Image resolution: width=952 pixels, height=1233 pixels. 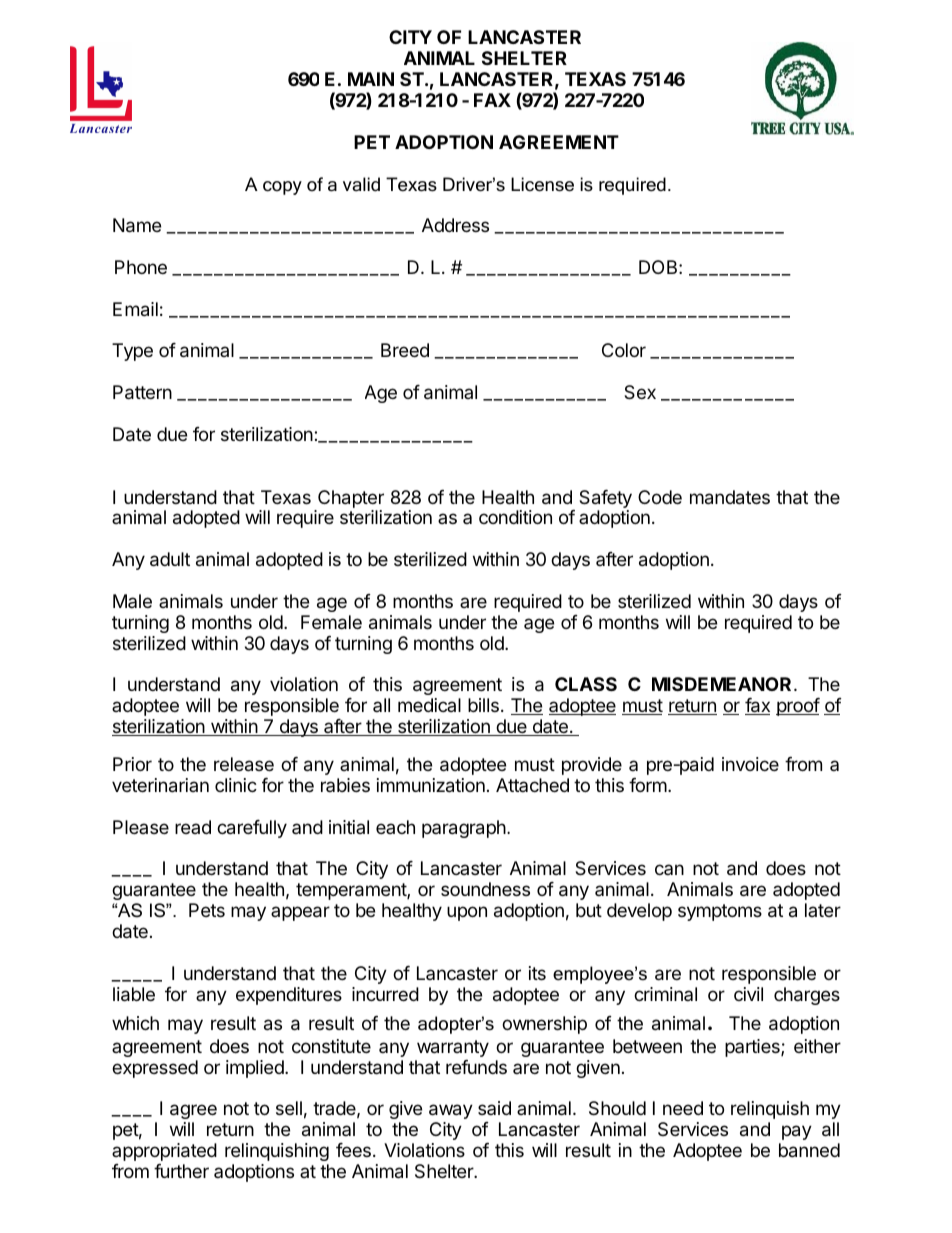 What do you see at coordinates (170, 559) in the document?
I see `adult` at bounding box center [170, 559].
